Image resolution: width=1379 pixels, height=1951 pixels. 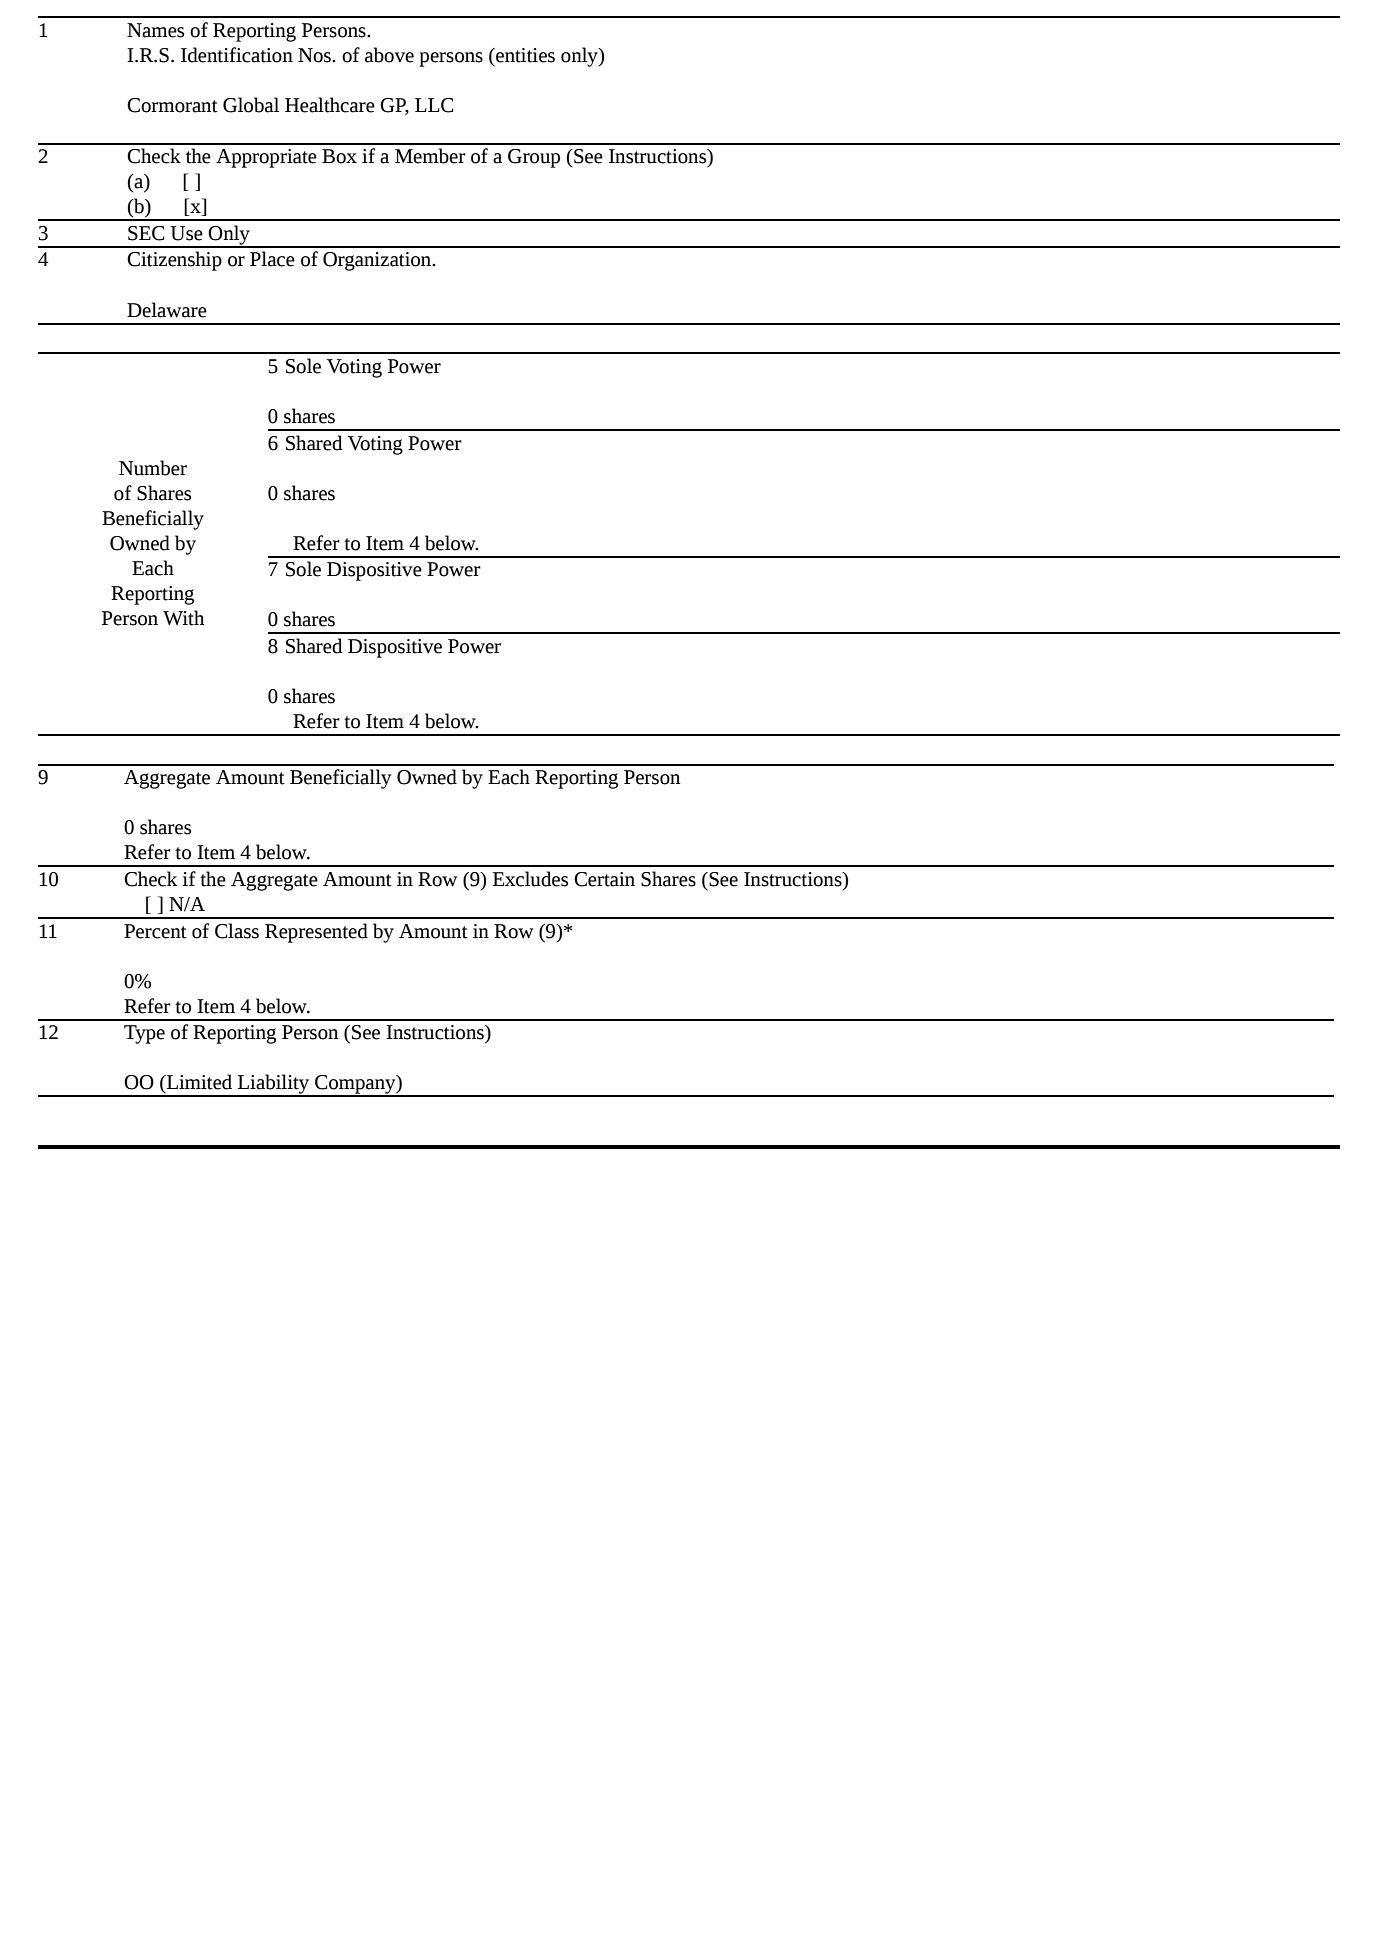 What do you see at coordinates (198, 1083) in the screenshot?
I see `Limited` at bounding box center [198, 1083].
